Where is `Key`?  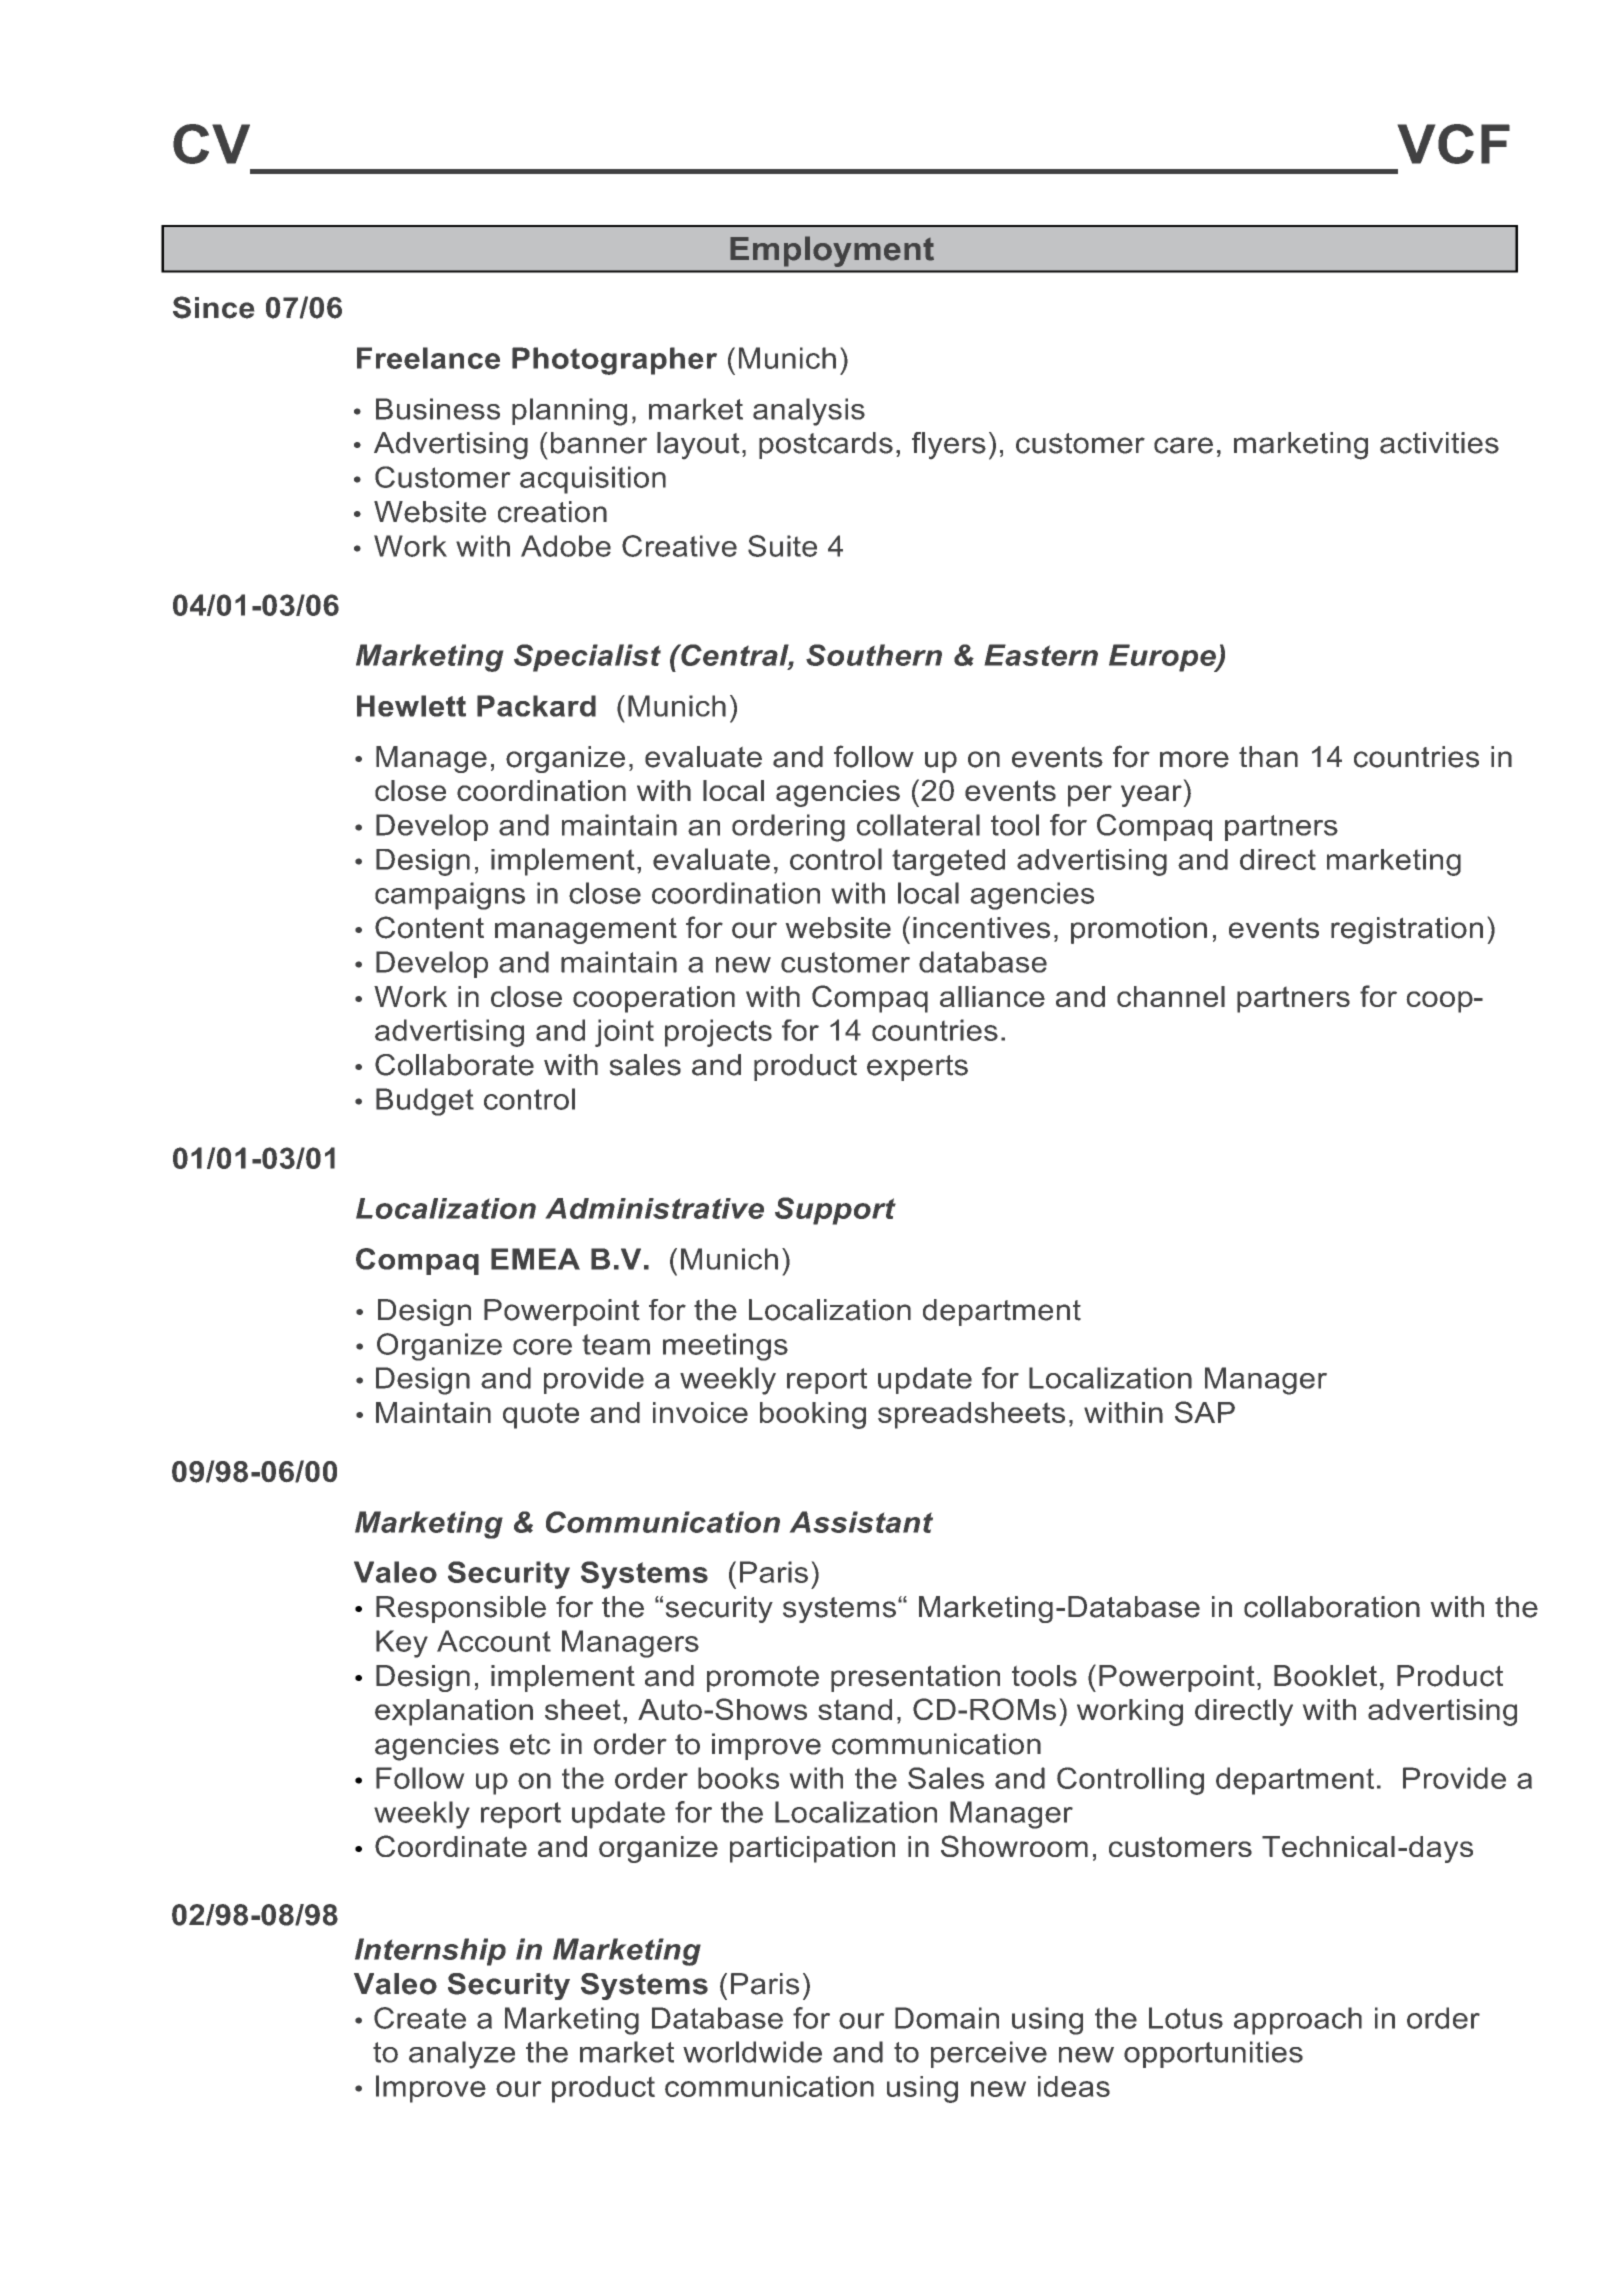
Key is located at coordinates (402, 1644).
